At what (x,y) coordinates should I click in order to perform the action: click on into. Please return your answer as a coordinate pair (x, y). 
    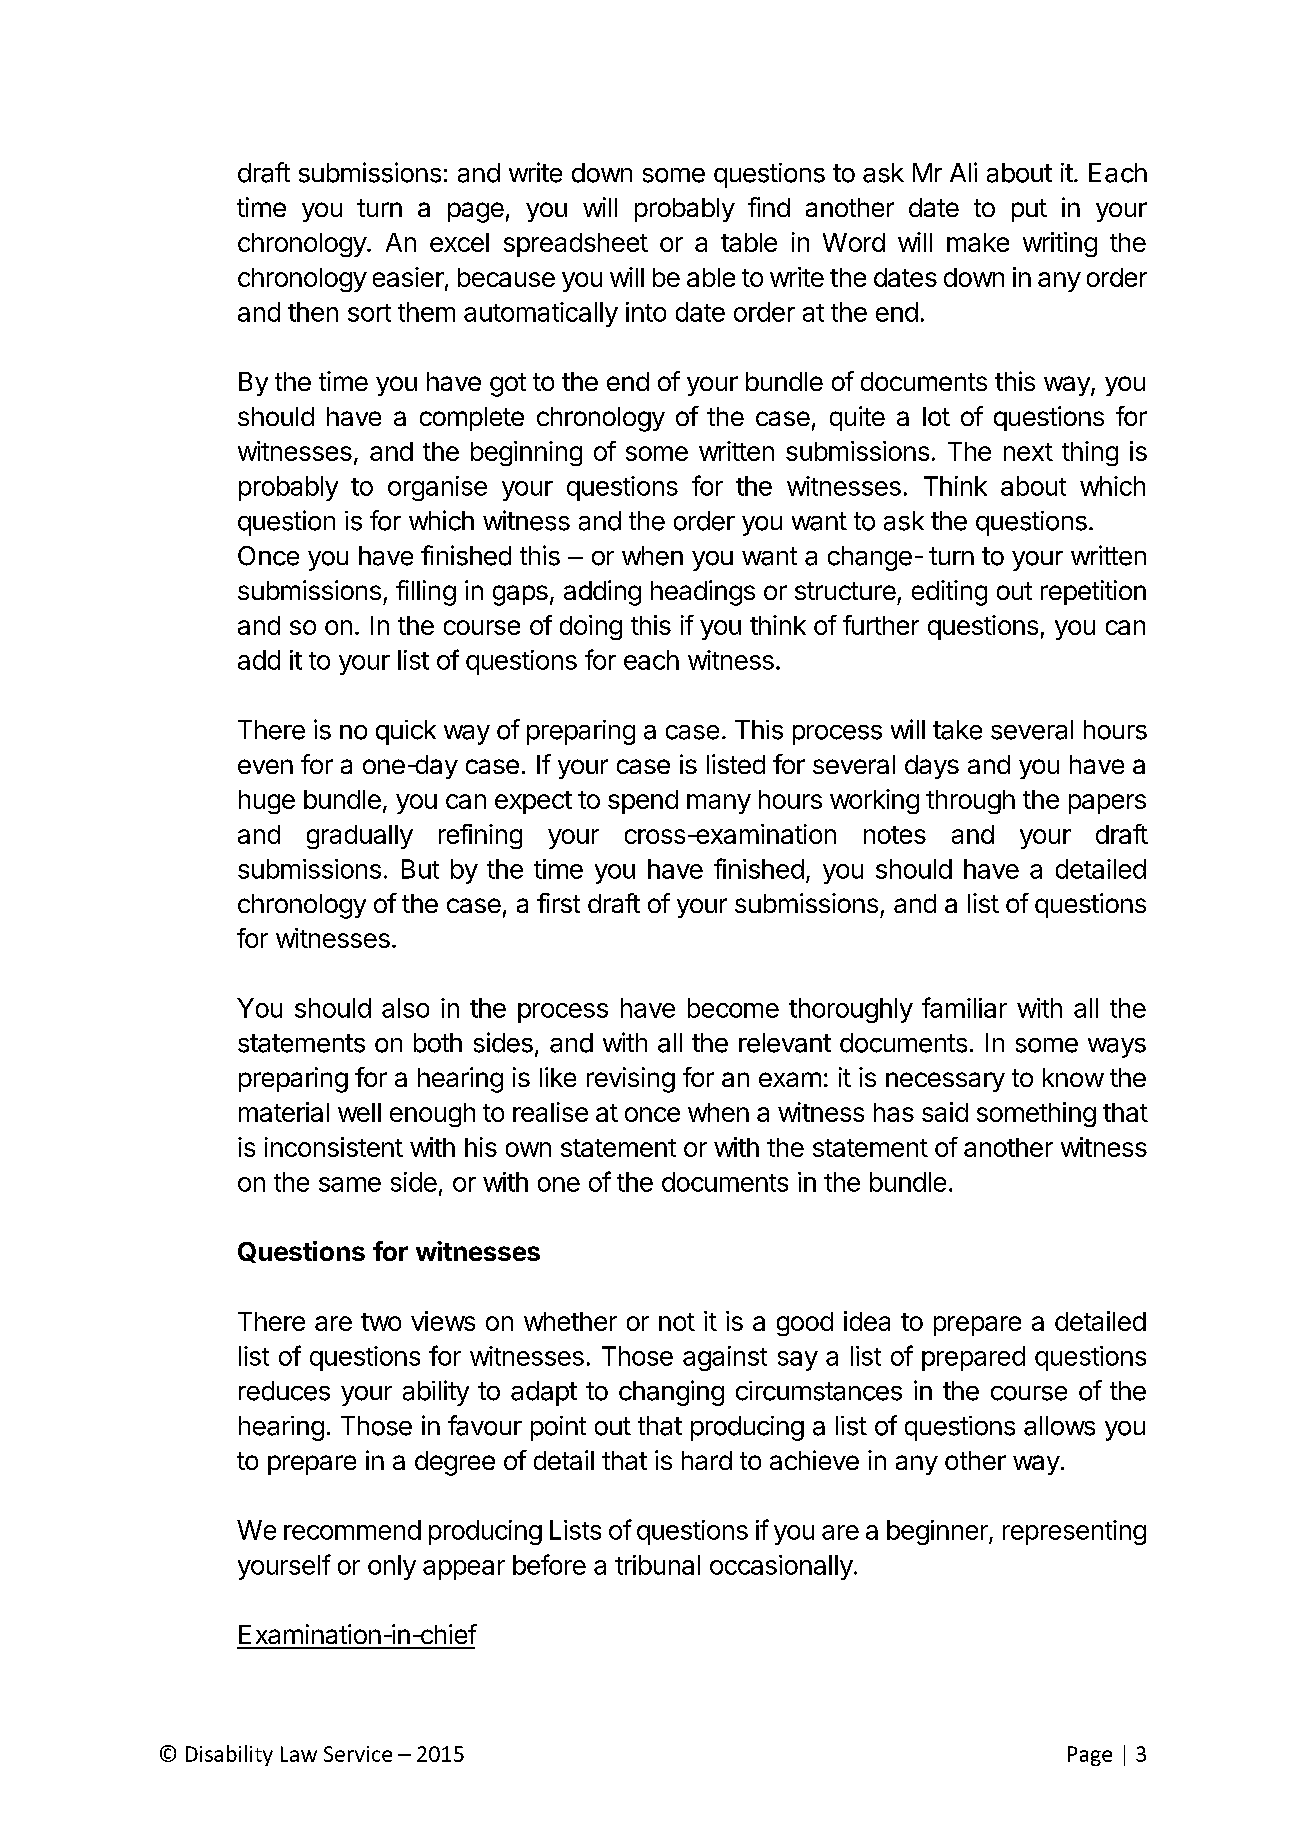
    Looking at the image, I should click on (646, 312).
